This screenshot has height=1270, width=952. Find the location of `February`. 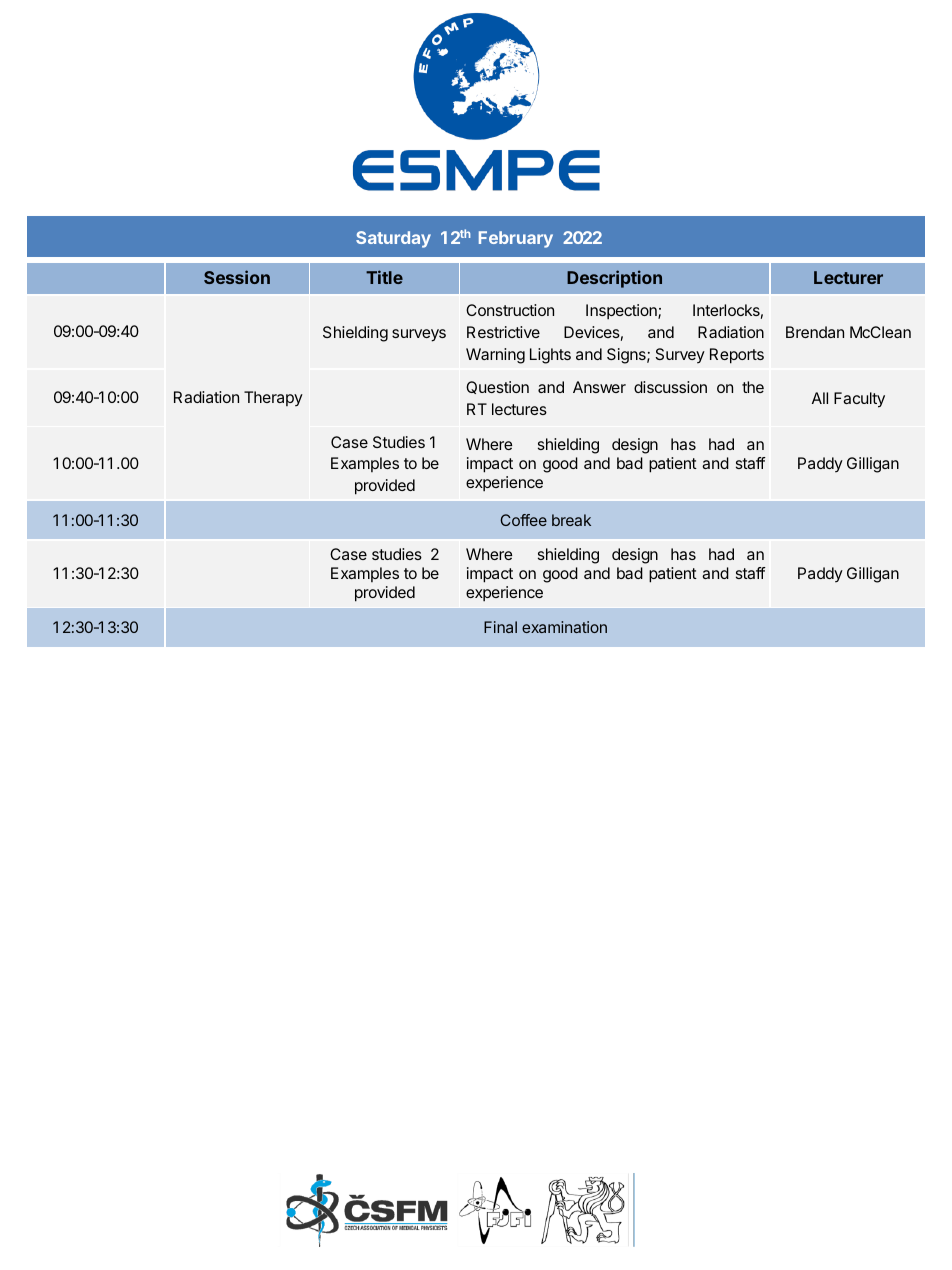

February is located at coordinates (516, 239).
